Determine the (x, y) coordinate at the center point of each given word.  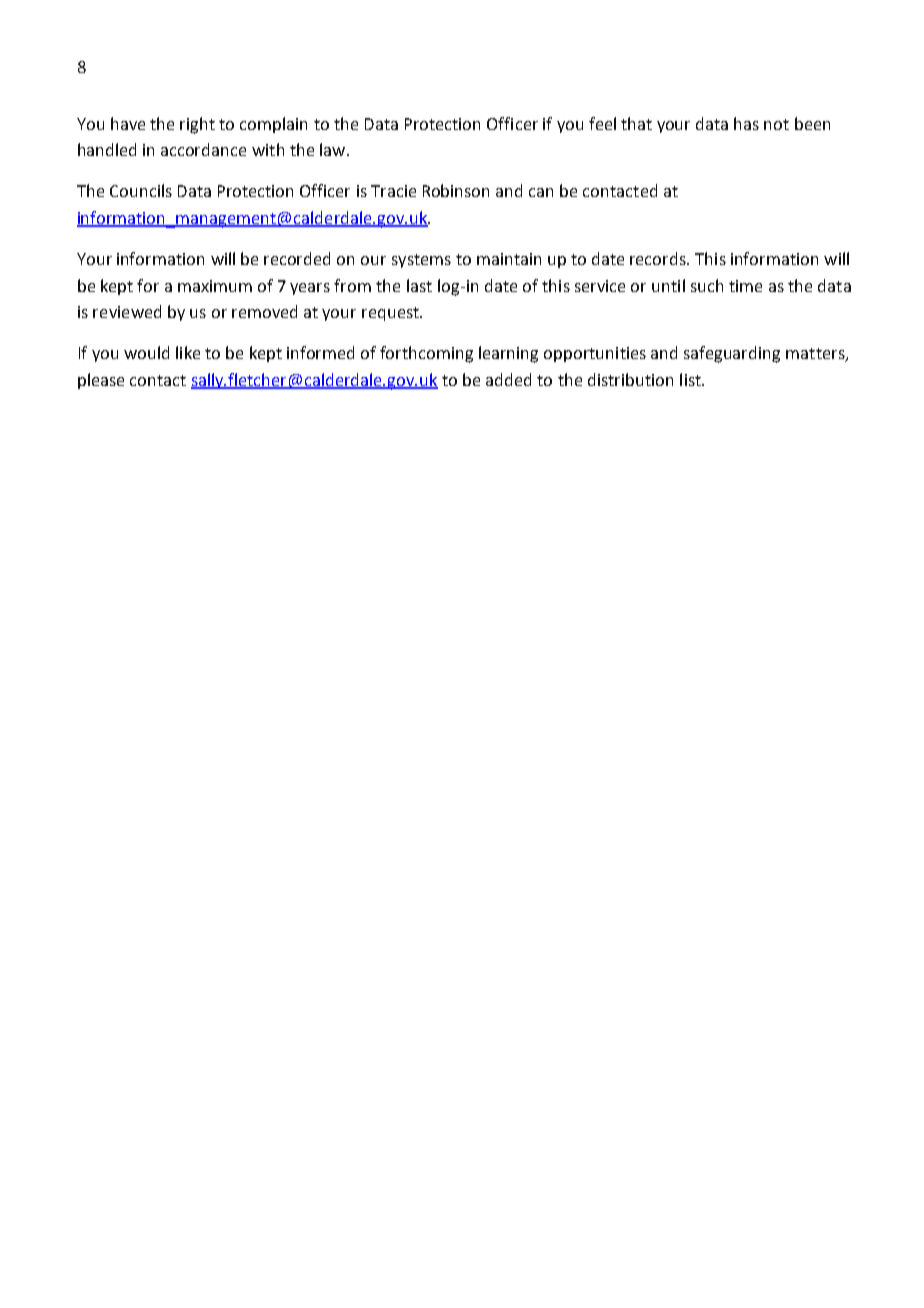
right (197, 125)
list (691, 379)
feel (602, 123)
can (541, 192)
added (508, 379)
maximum (215, 286)
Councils (141, 190)
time (745, 286)
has (746, 123)
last (419, 285)
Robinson (456, 190)
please (101, 381)
